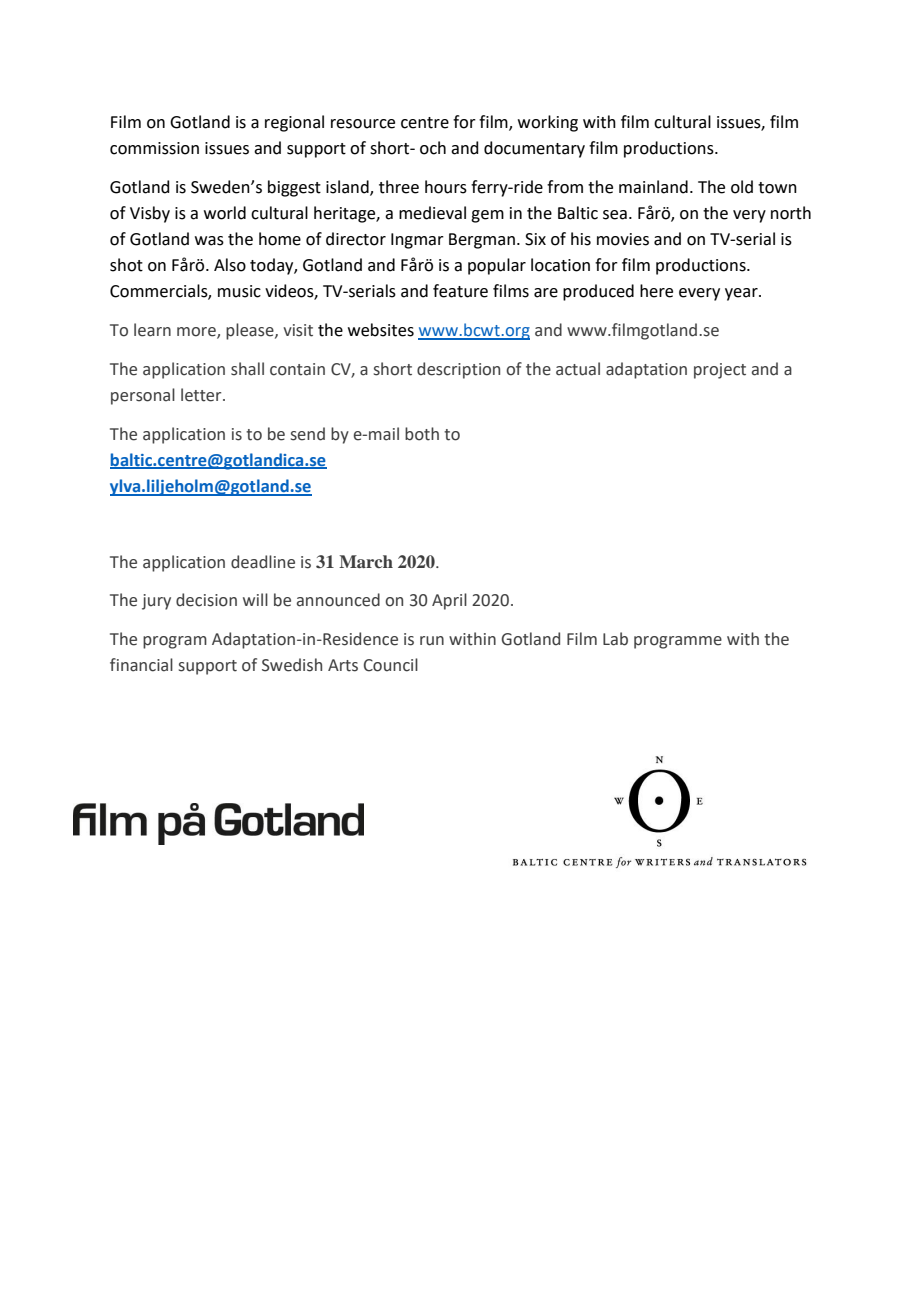 The image size is (924, 1309). I want to click on documentary, so click(534, 149).
